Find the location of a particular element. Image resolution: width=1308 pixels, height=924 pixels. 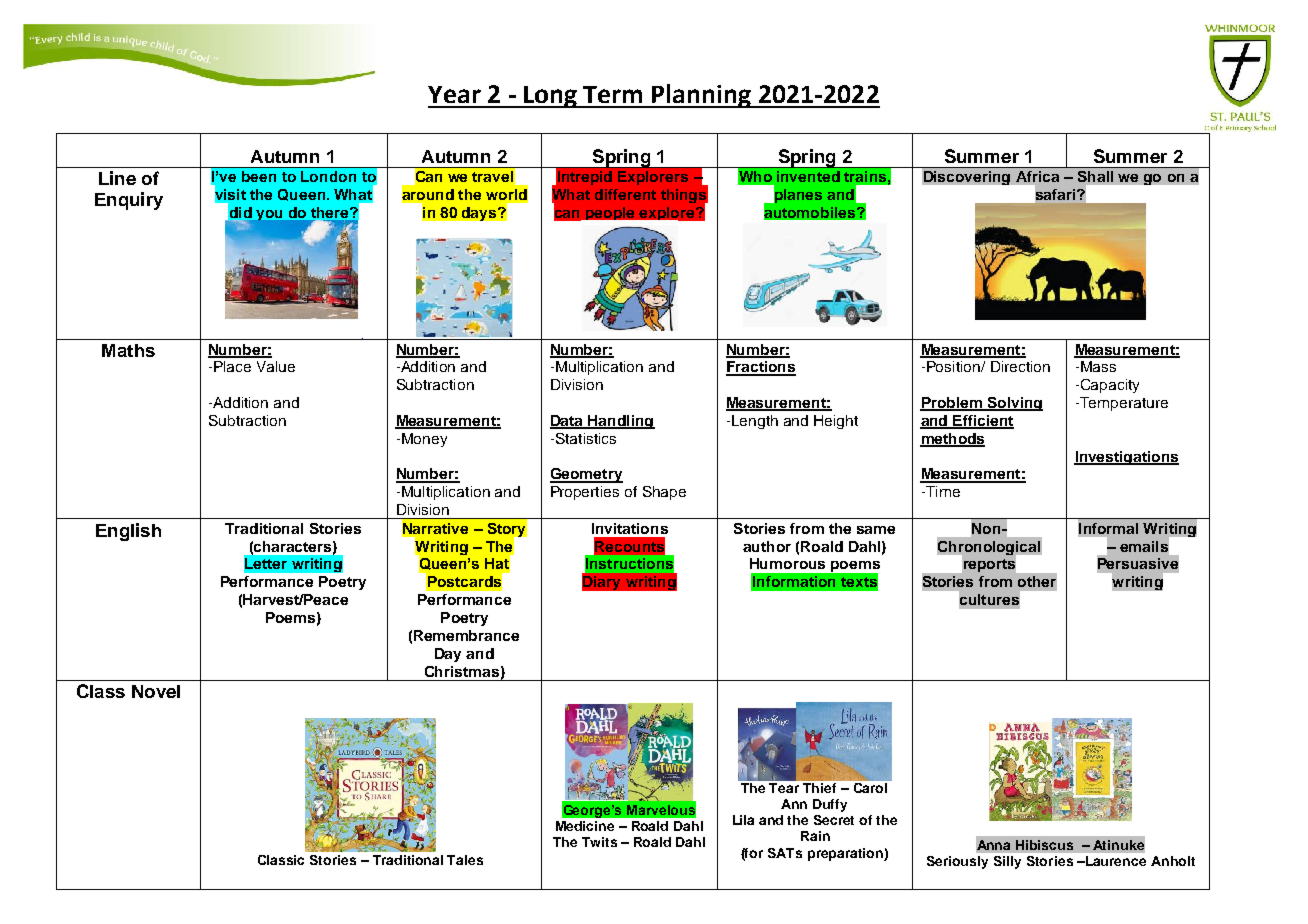

Shape is located at coordinates (664, 493).
